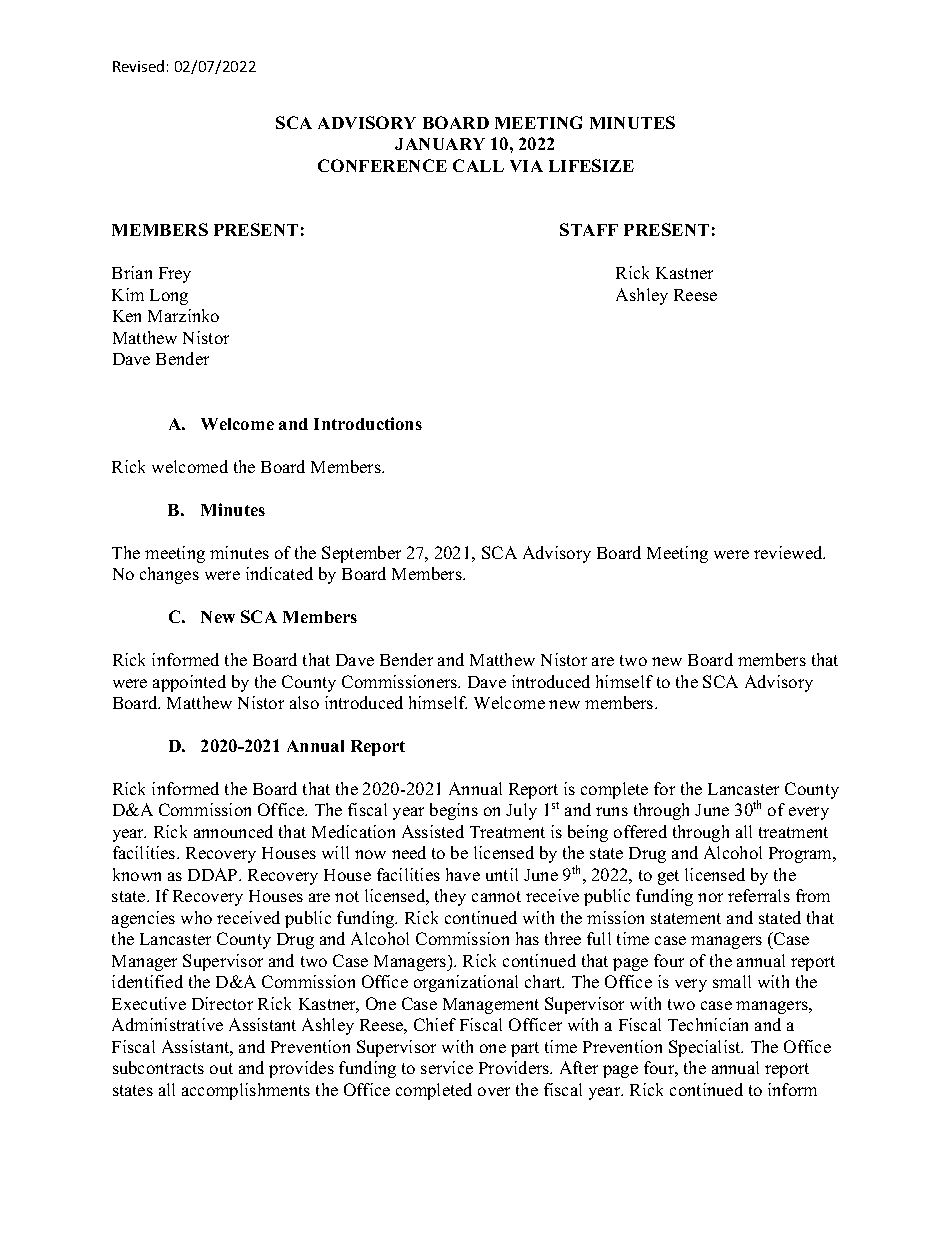  What do you see at coordinates (589, 229) in the image?
I see `STAFF` at bounding box center [589, 229].
